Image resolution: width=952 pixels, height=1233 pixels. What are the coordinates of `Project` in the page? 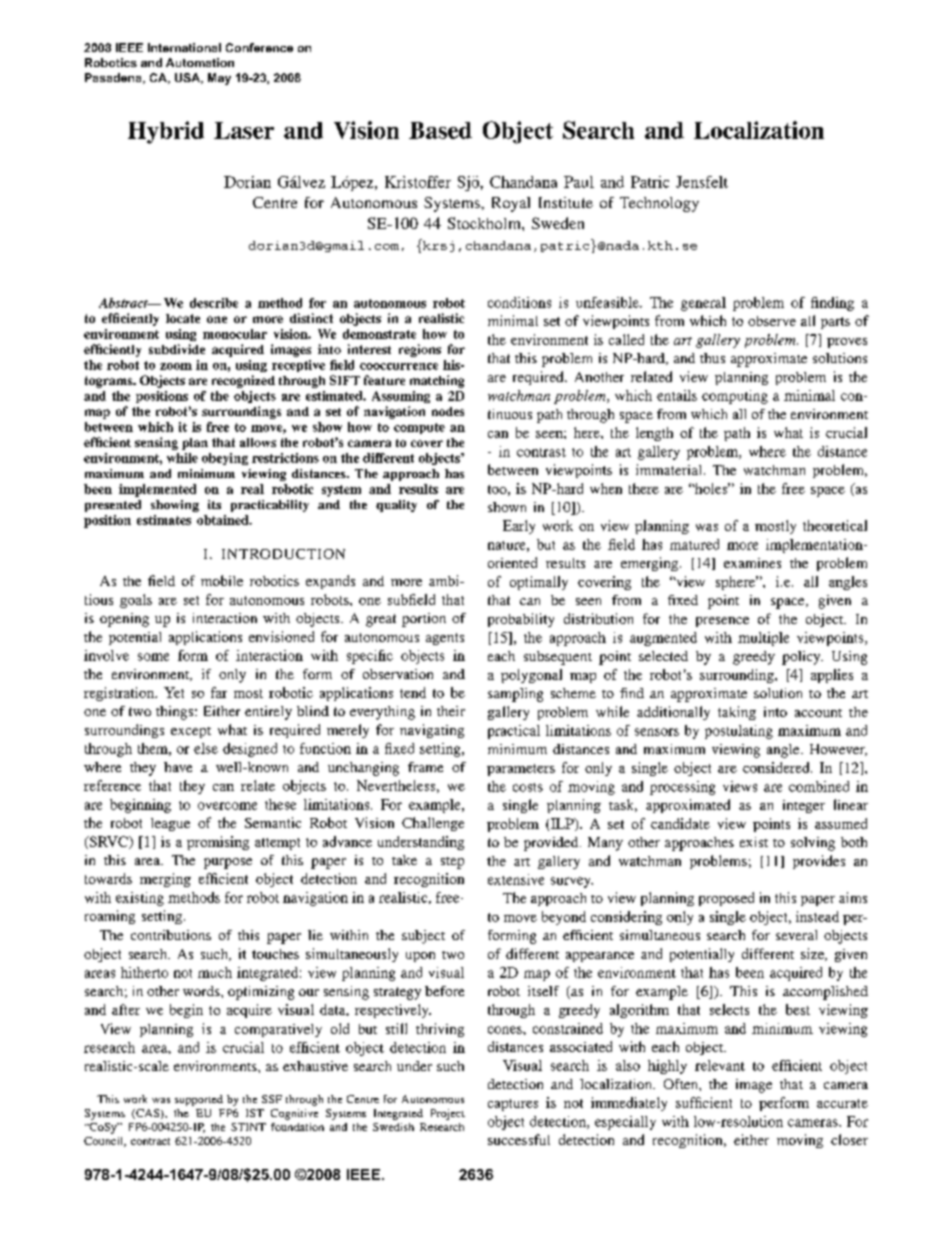 It's located at (448, 1114).
